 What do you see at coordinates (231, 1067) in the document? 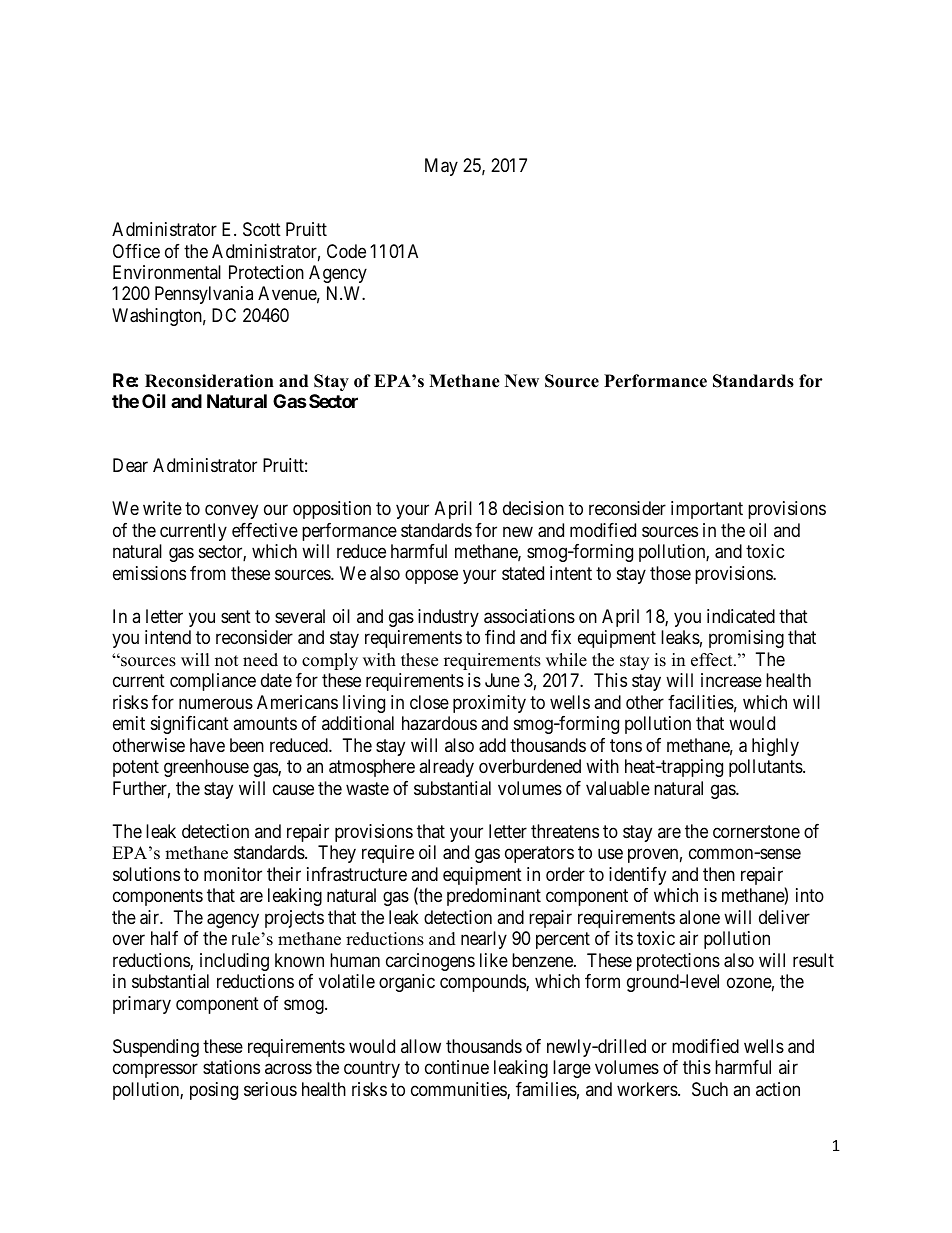
I see `stations` at bounding box center [231, 1067].
